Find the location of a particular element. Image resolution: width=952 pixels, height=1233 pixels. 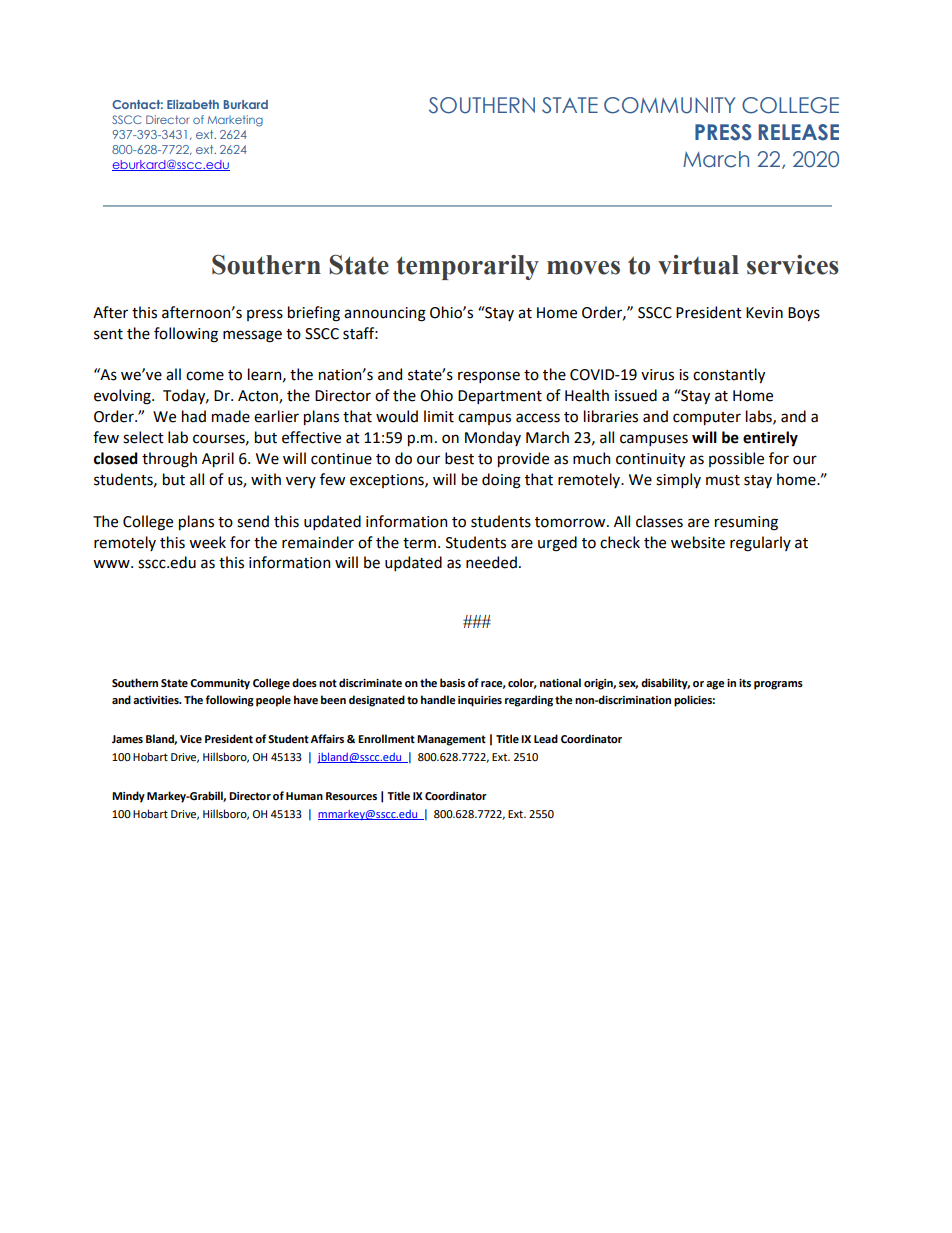

week is located at coordinates (207, 542).
